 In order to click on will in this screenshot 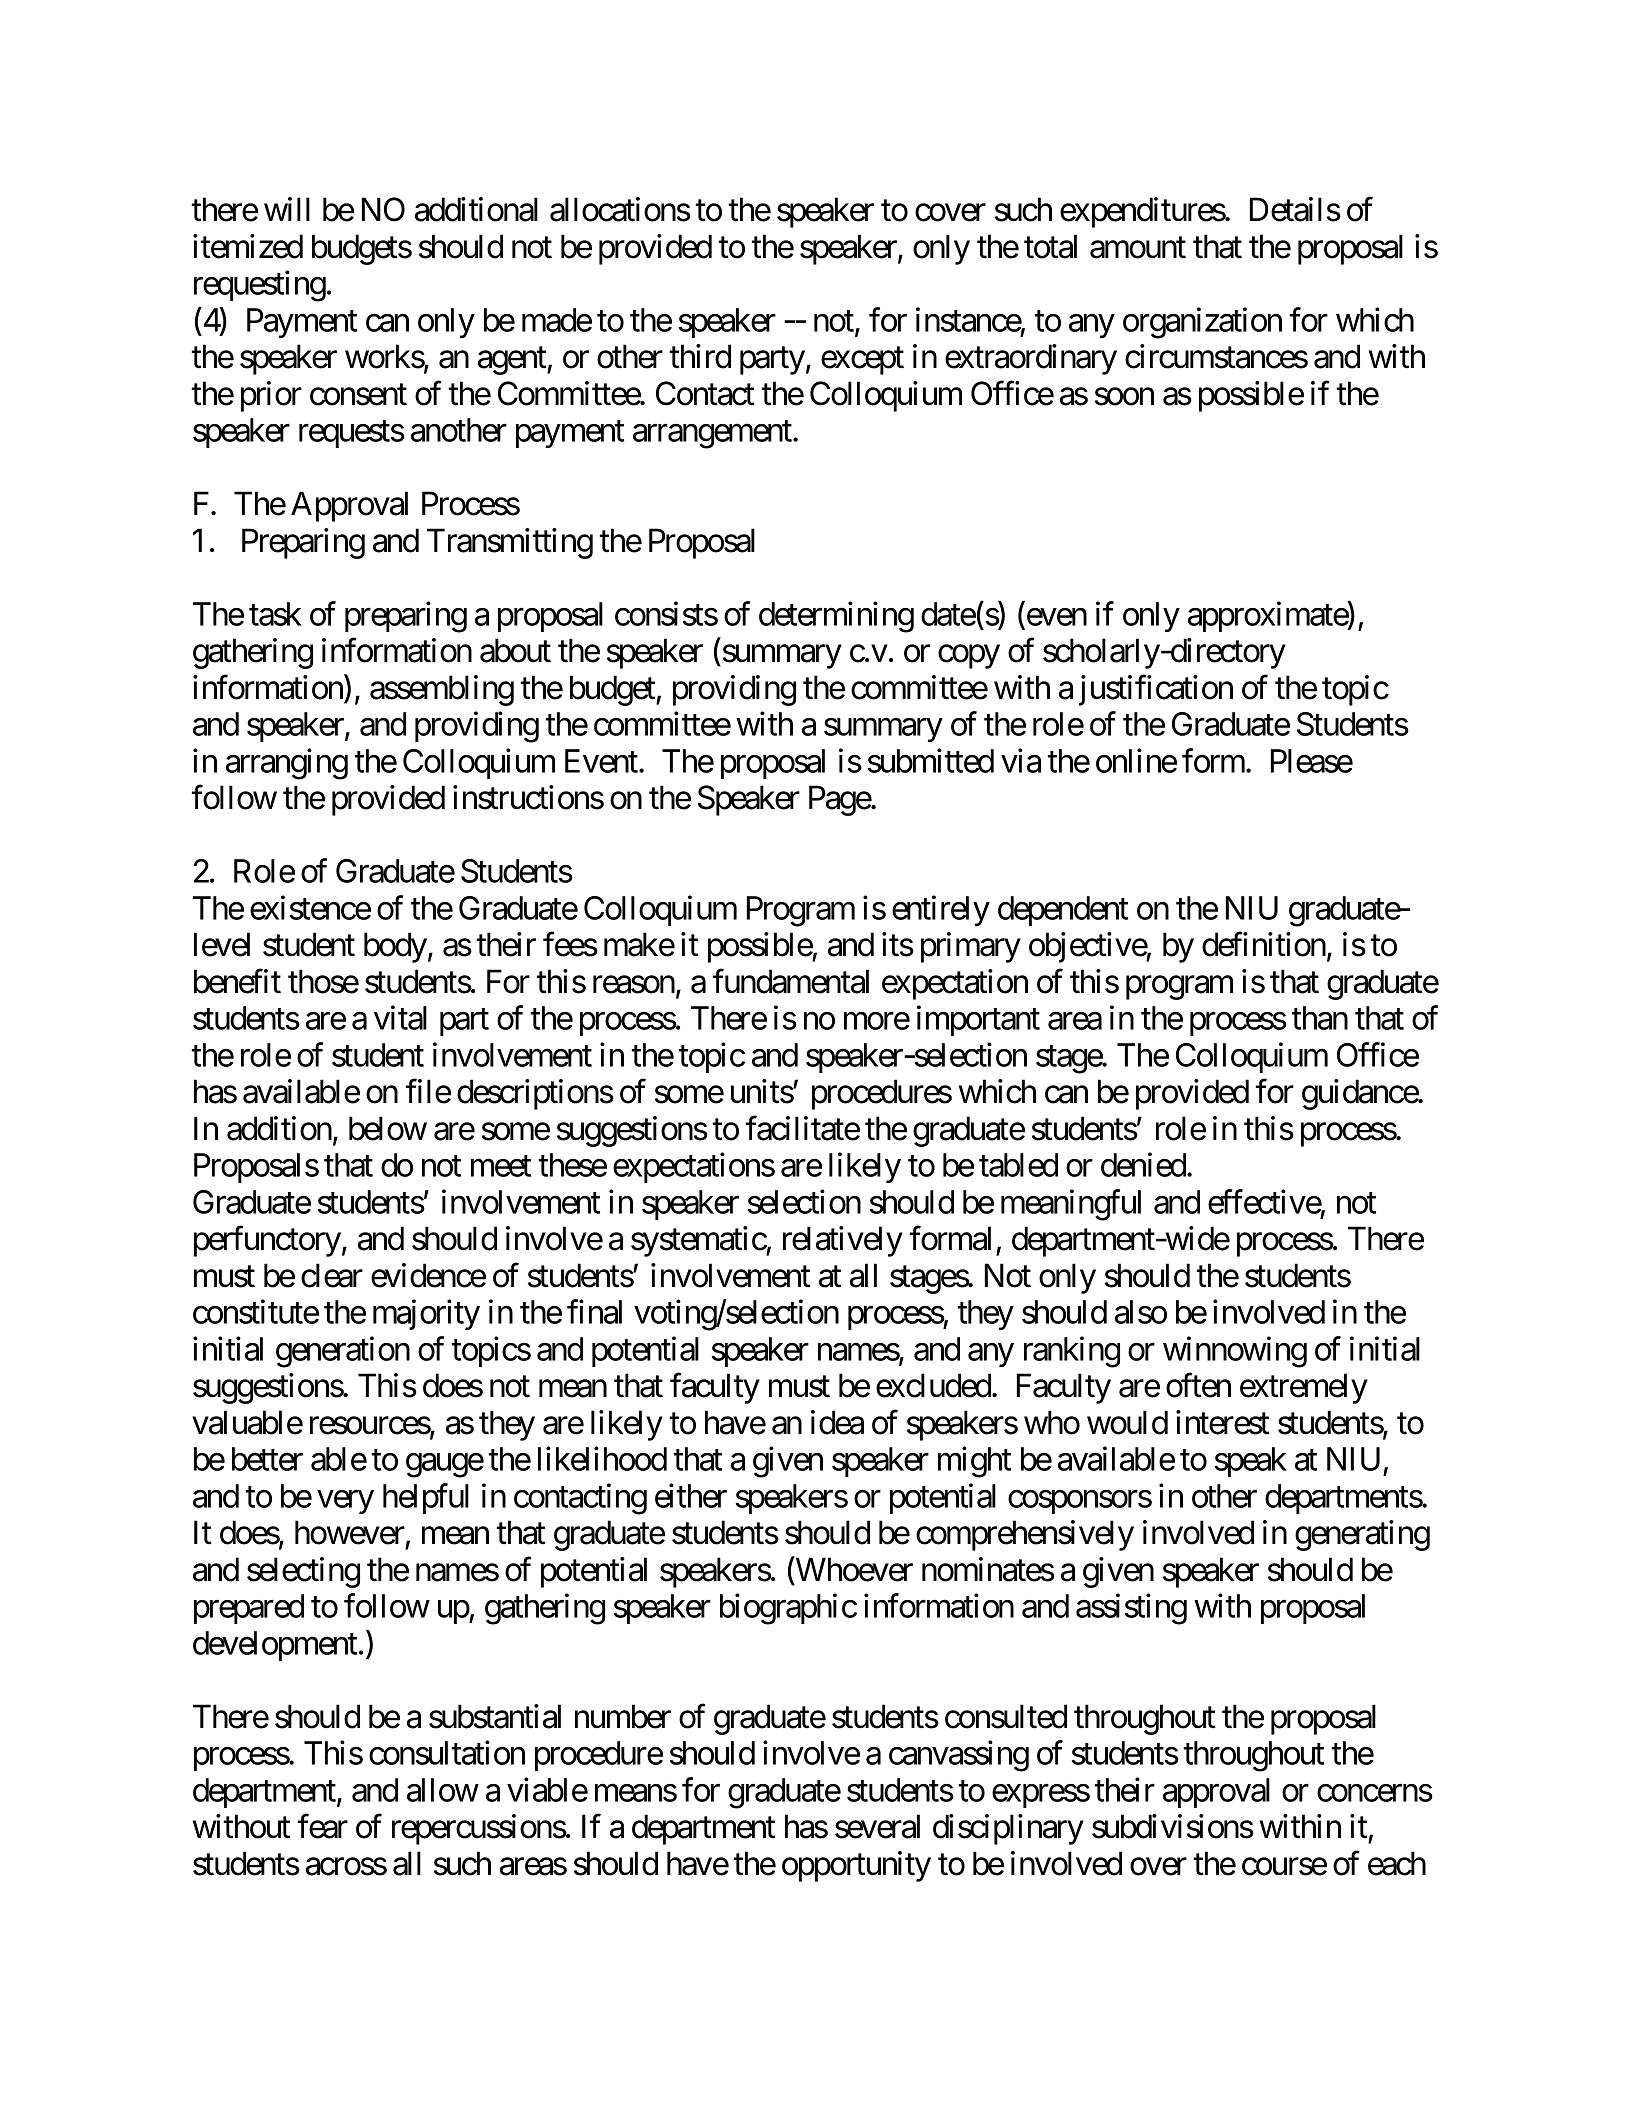, I will do `click(287, 209)`.
